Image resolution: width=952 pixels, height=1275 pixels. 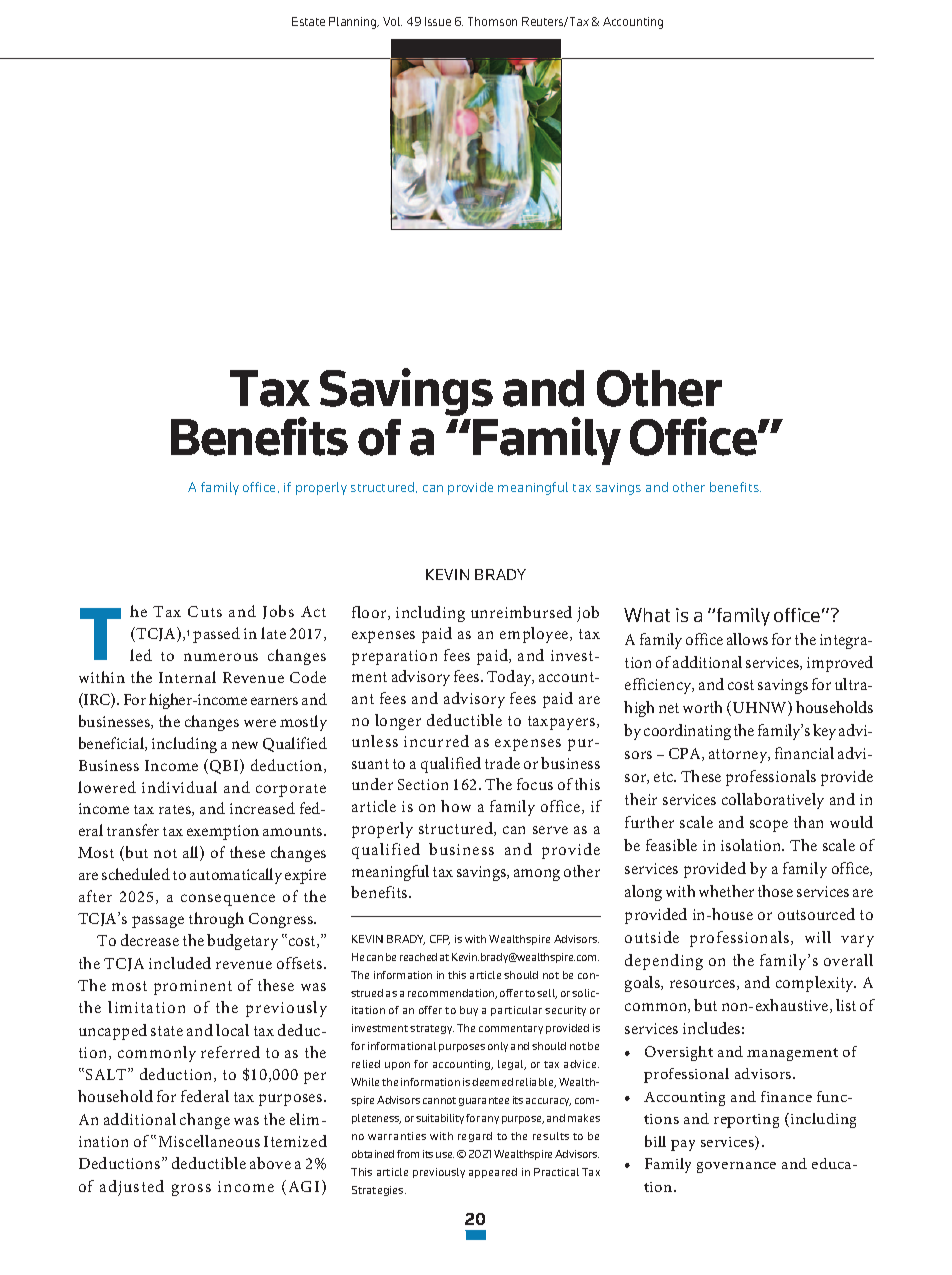 What do you see at coordinates (354, 23) in the screenshot?
I see `Planning` at bounding box center [354, 23].
